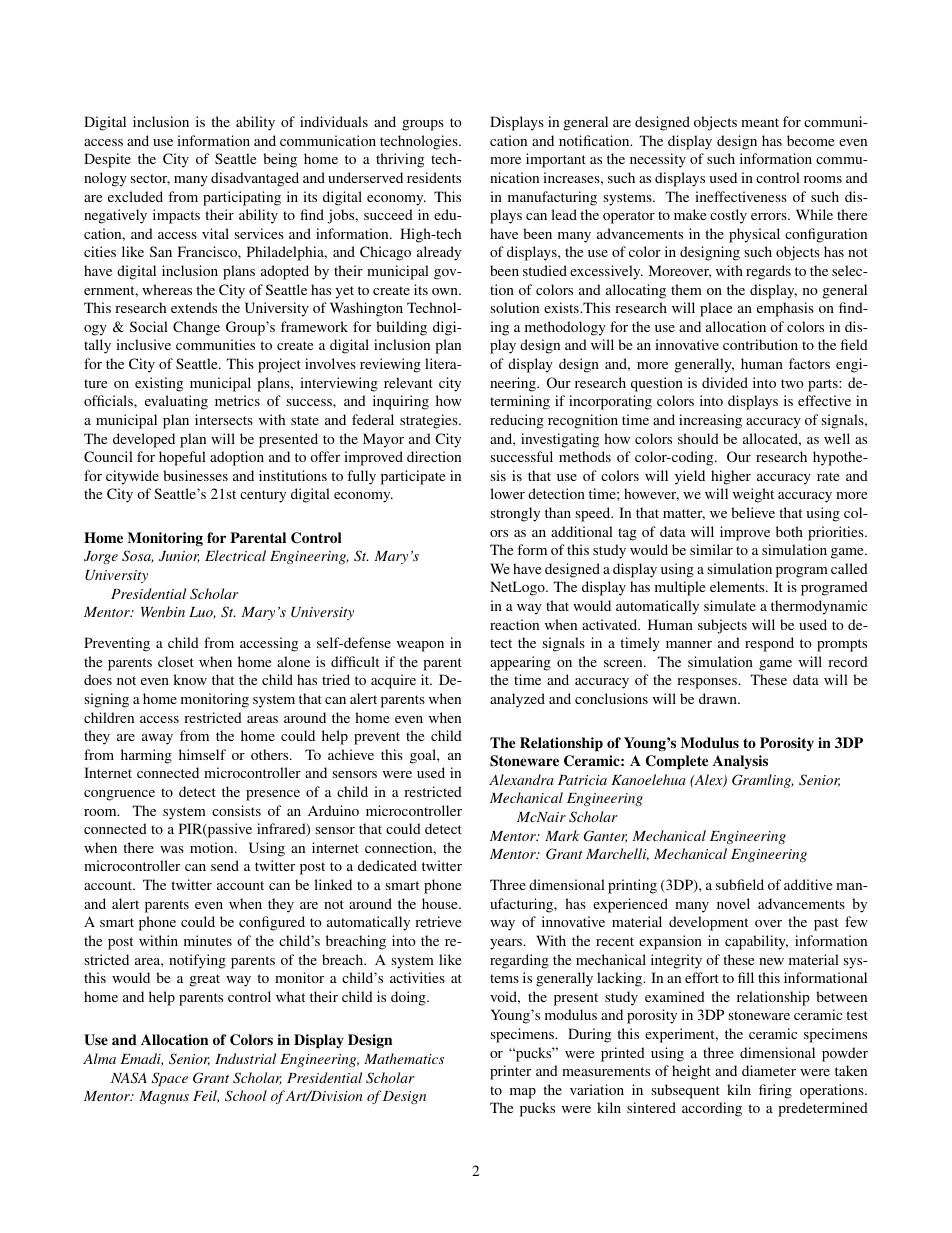 This page has height=1233, width=952. What do you see at coordinates (582, 780) in the page?
I see `Patricia` at bounding box center [582, 780].
